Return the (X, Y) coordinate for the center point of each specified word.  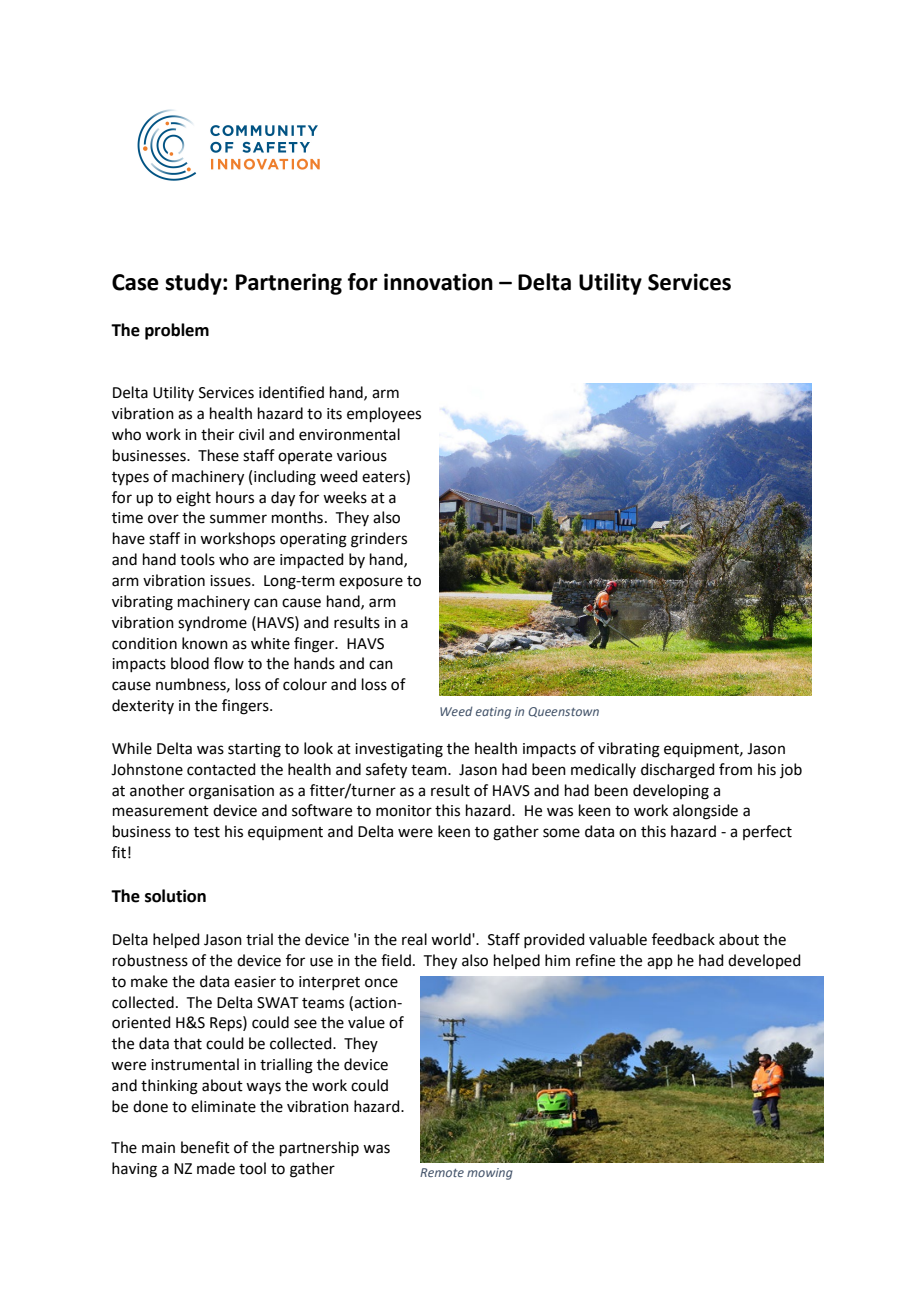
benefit (205, 1147)
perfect (767, 832)
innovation (438, 282)
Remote (442, 1172)
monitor (404, 811)
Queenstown (563, 712)
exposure (371, 583)
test (207, 832)
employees (384, 414)
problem (177, 331)
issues (231, 581)
